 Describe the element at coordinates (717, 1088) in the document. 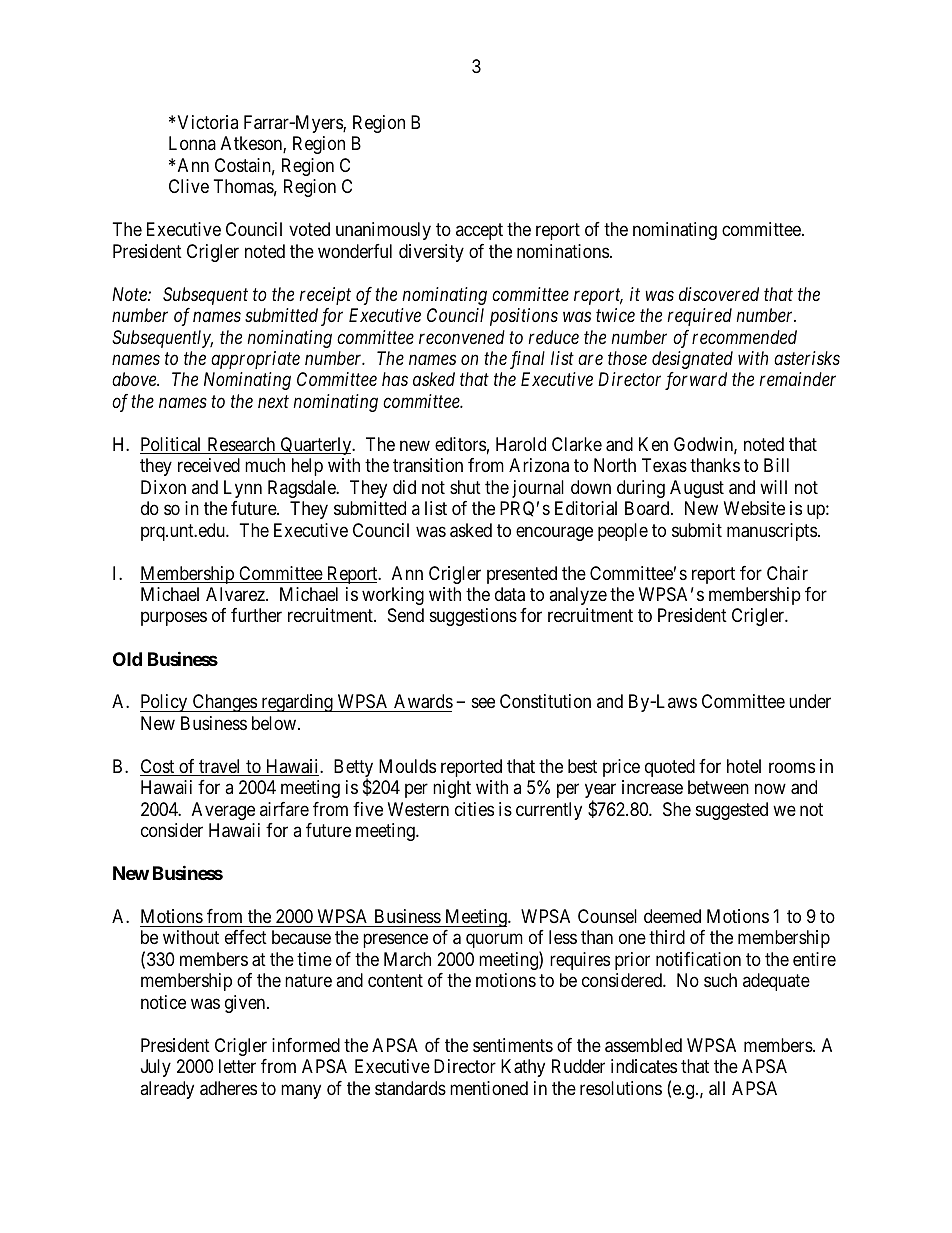

I see `all` at that location.
